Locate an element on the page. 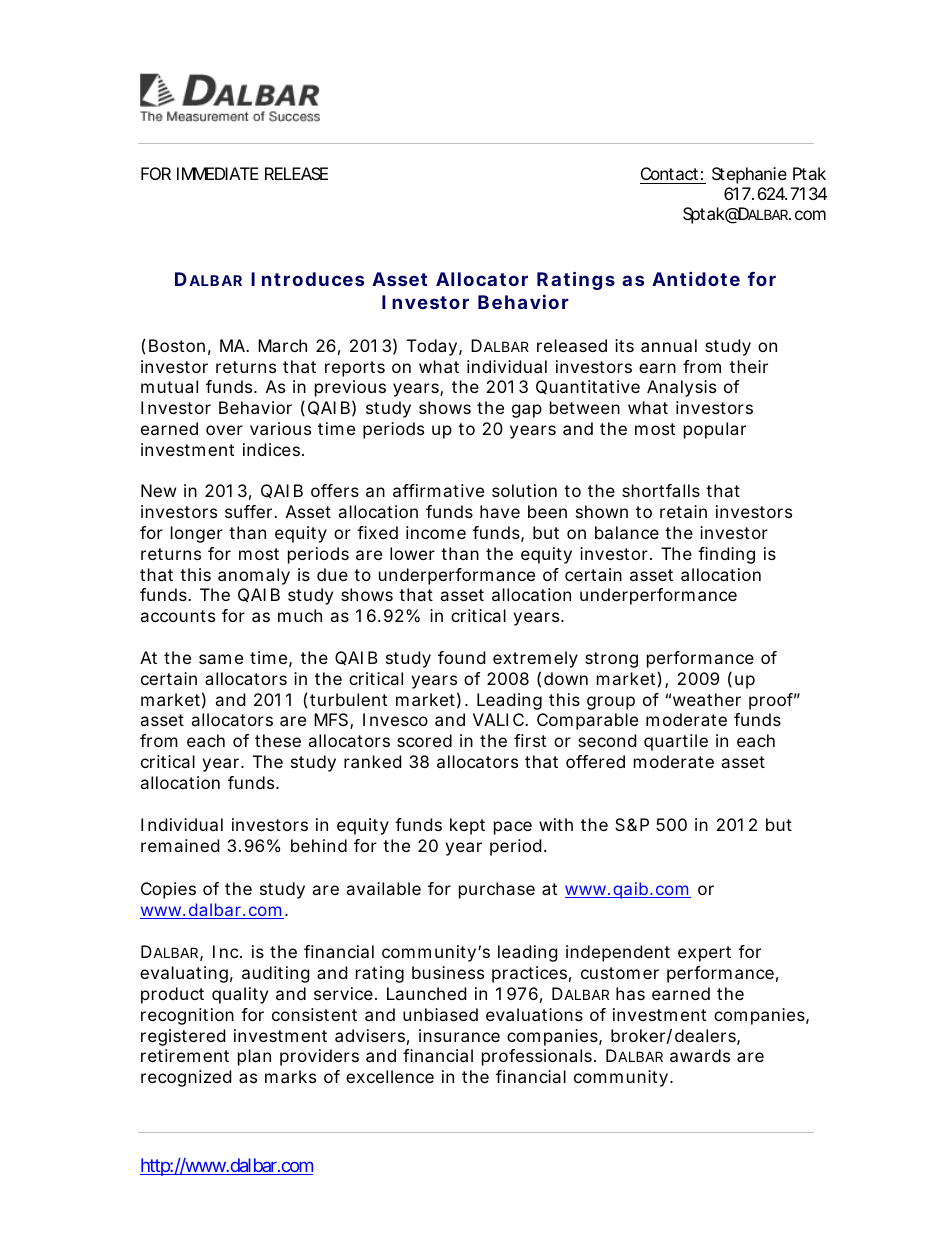 This image has height=1233, width=952. plan is located at coordinates (254, 1057).
